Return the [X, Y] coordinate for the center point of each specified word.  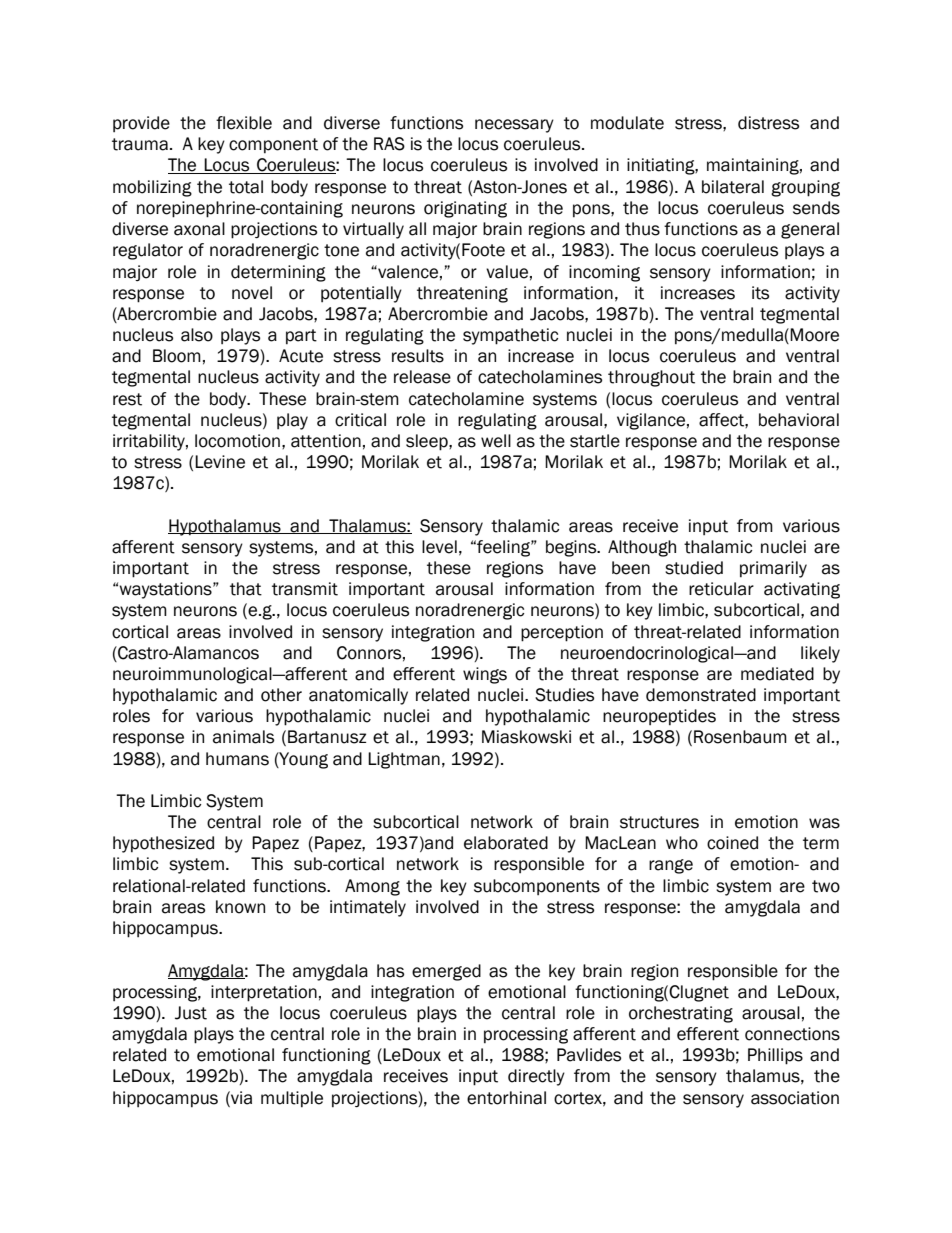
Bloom [177, 356]
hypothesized [163, 844]
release [422, 377]
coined [732, 843]
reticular [721, 589]
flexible [244, 123]
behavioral [799, 420]
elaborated [506, 843]
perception [562, 633]
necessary [514, 126]
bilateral [733, 187]
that [246, 589]
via [240, 1098]
